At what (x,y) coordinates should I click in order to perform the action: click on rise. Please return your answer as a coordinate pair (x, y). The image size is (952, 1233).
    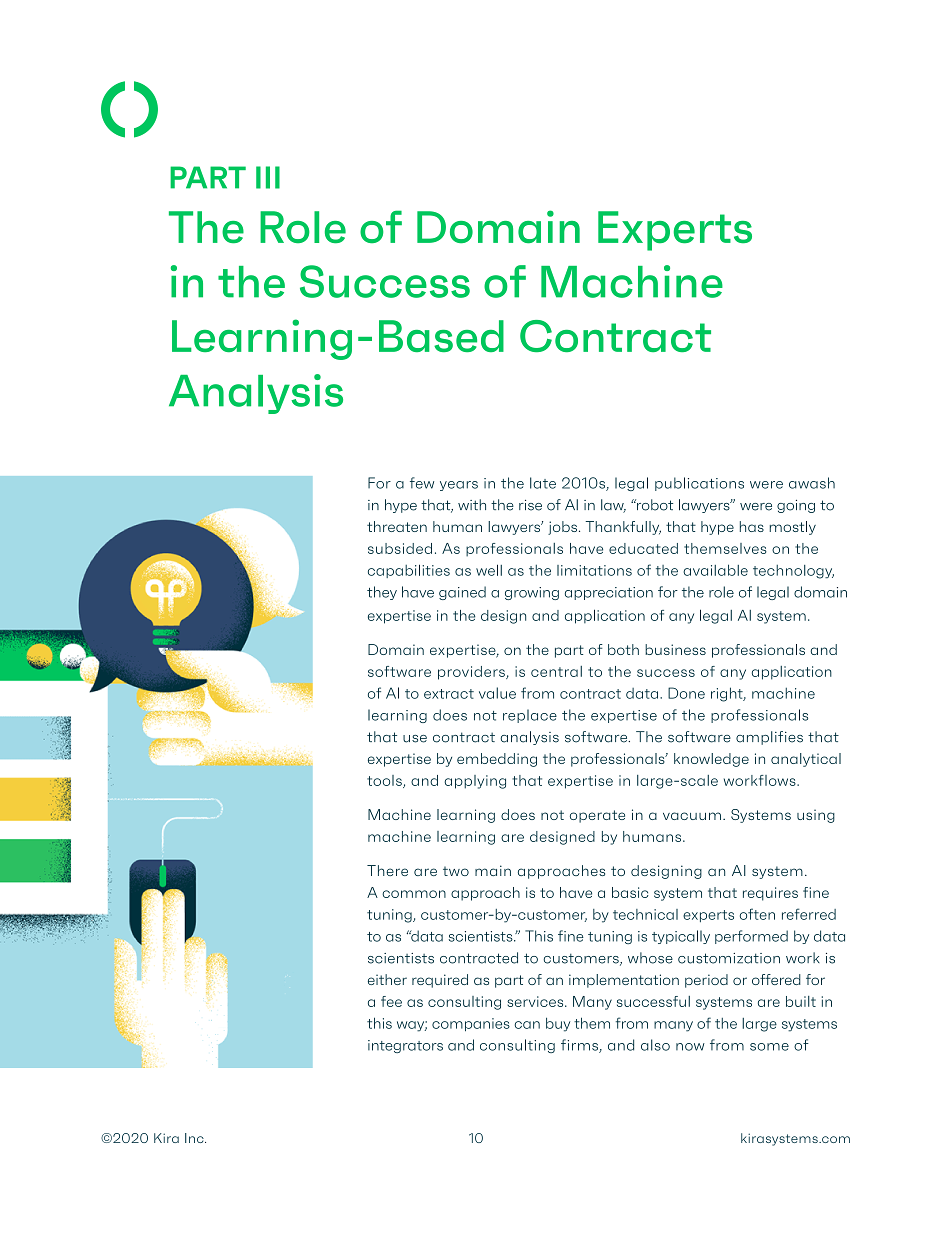
    Looking at the image, I should click on (530, 505).
